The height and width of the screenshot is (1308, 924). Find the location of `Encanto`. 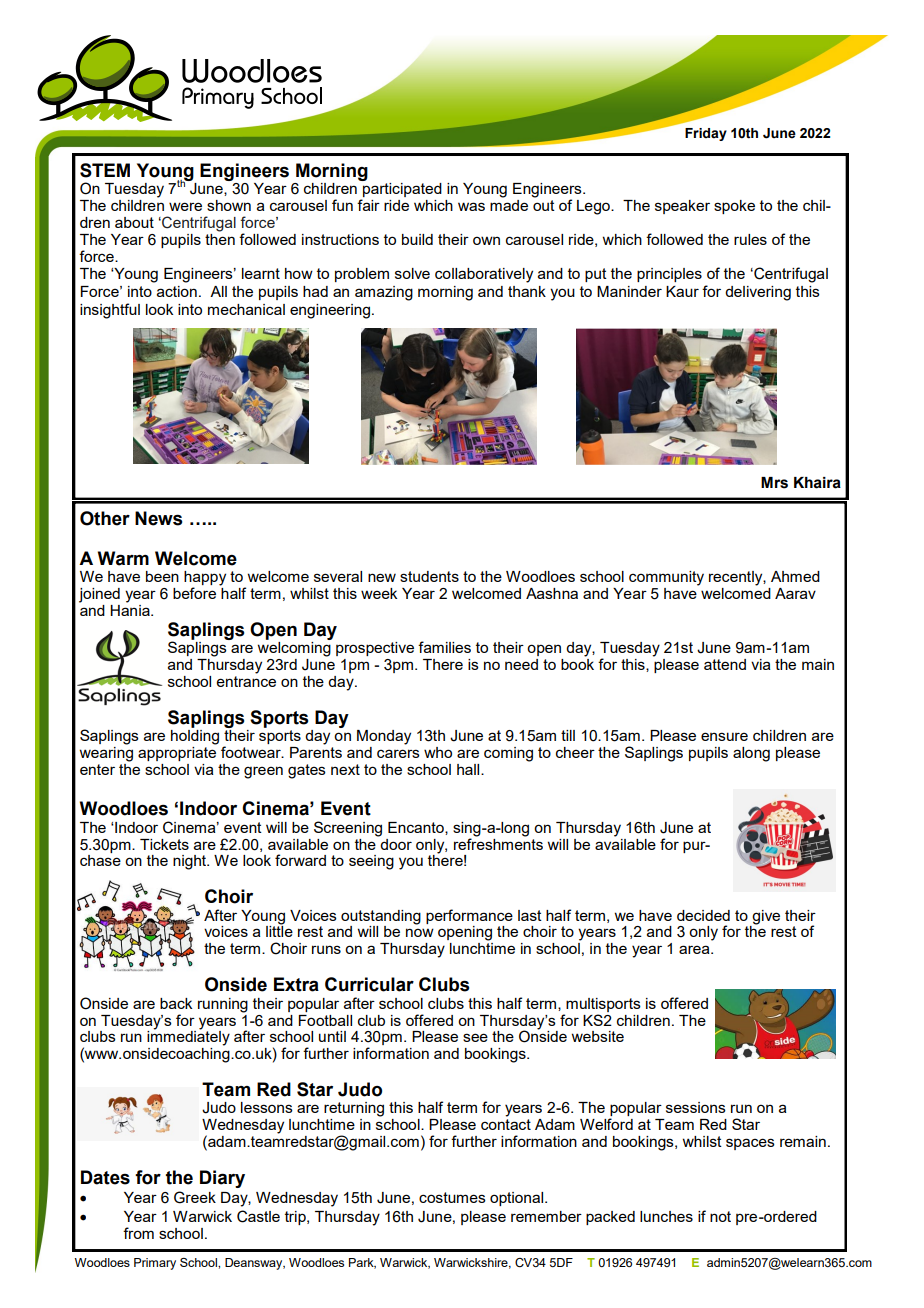

Encanto is located at coordinates (417, 828).
